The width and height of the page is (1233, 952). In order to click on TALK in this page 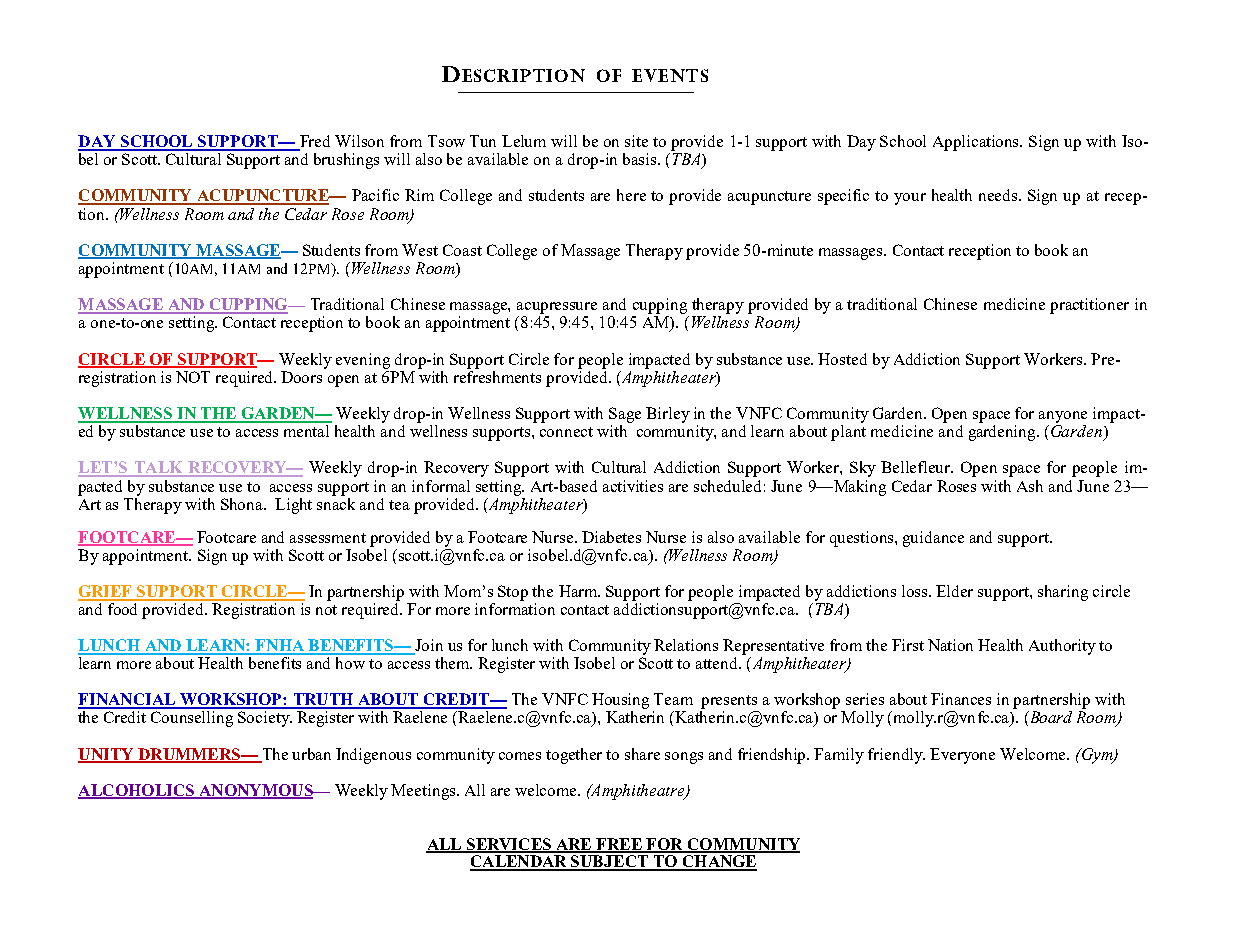, I will do `click(158, 468)`.
